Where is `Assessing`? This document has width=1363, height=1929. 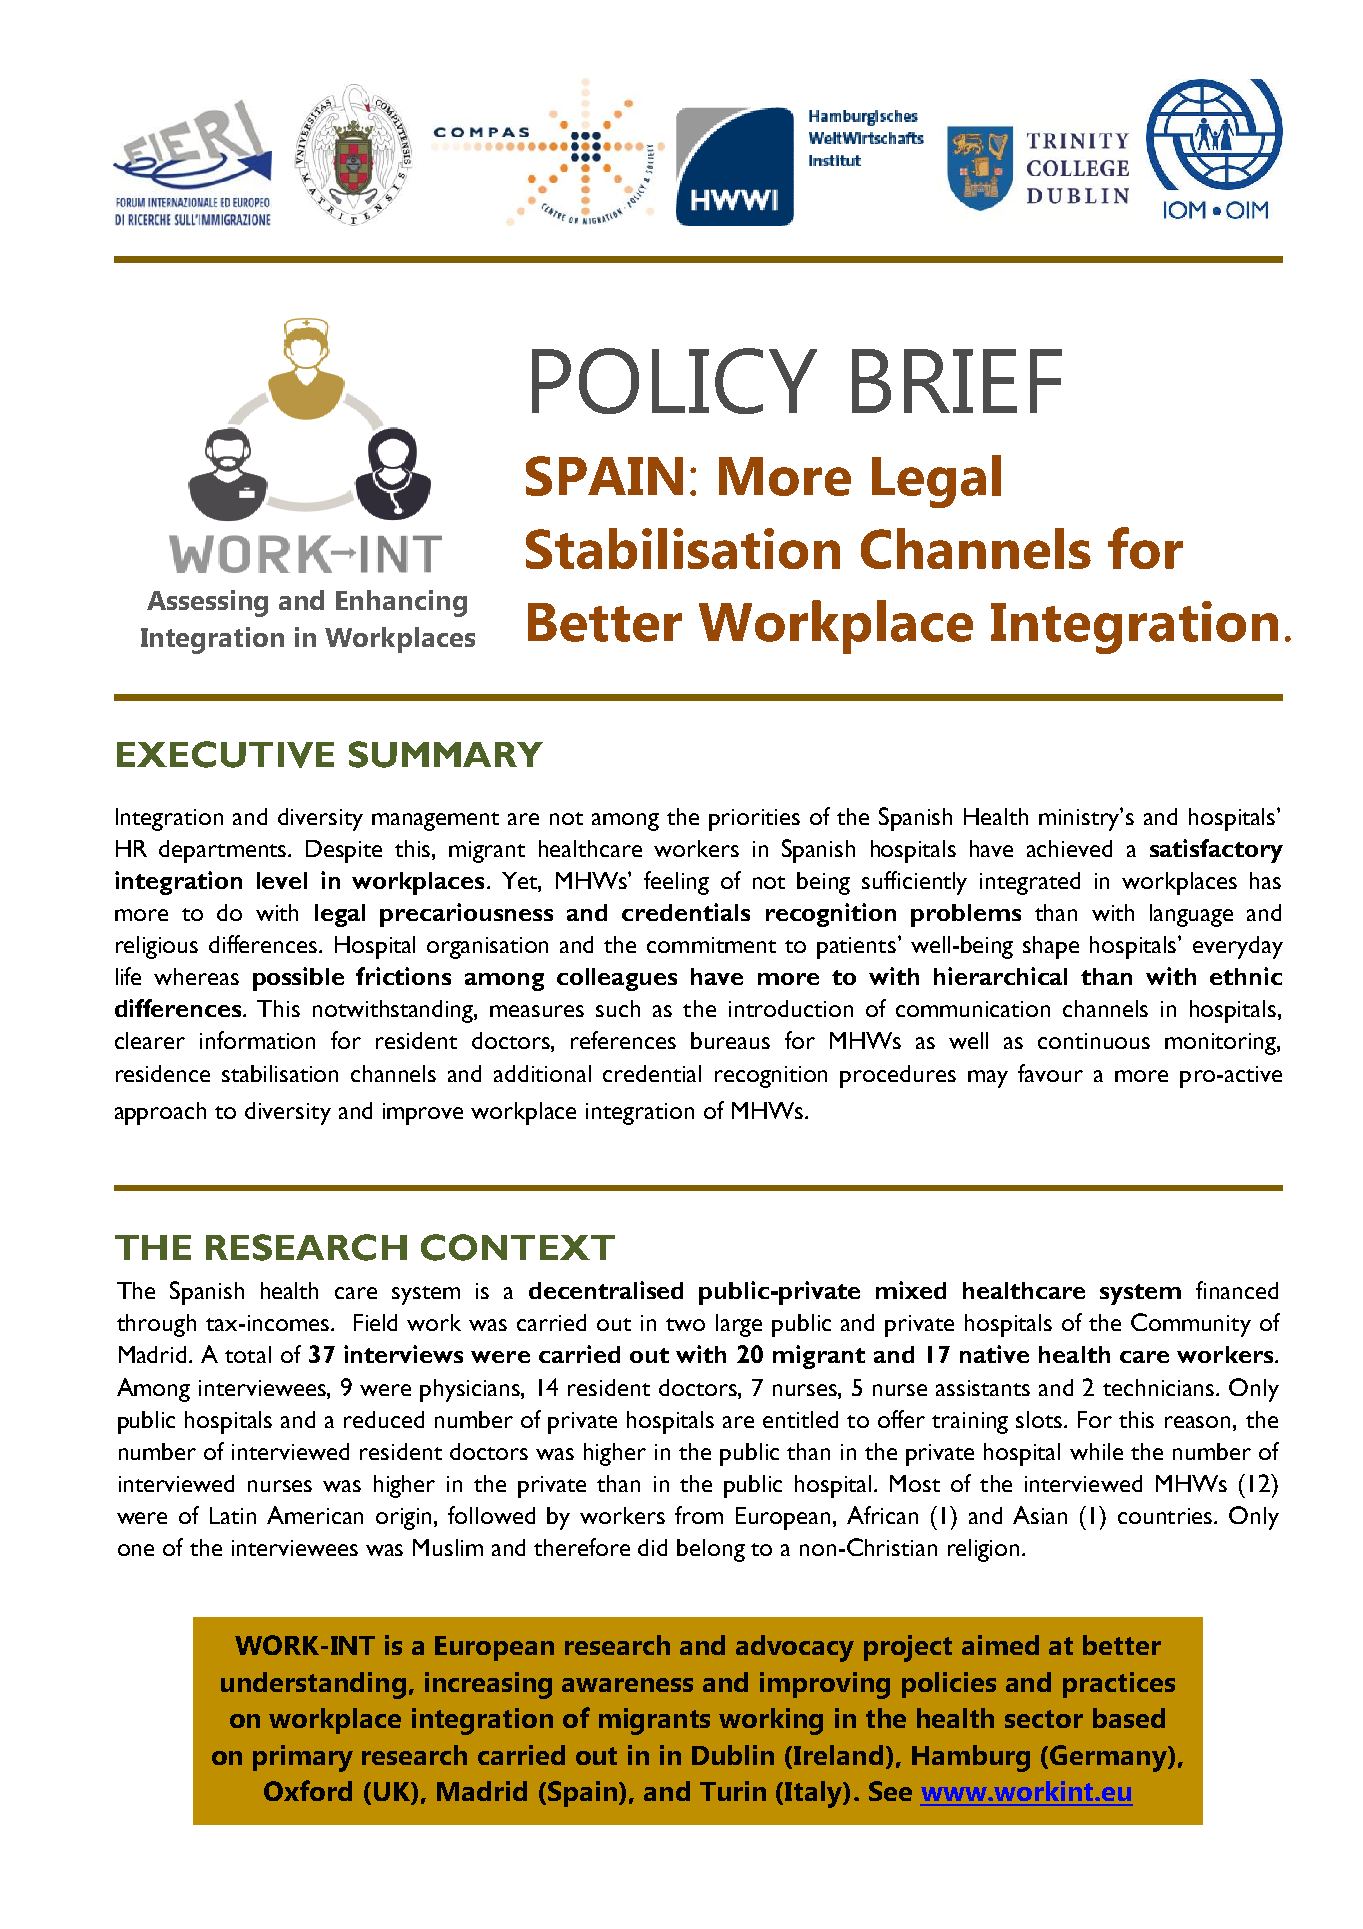
Assessing is located at coordinates (207, 603).
